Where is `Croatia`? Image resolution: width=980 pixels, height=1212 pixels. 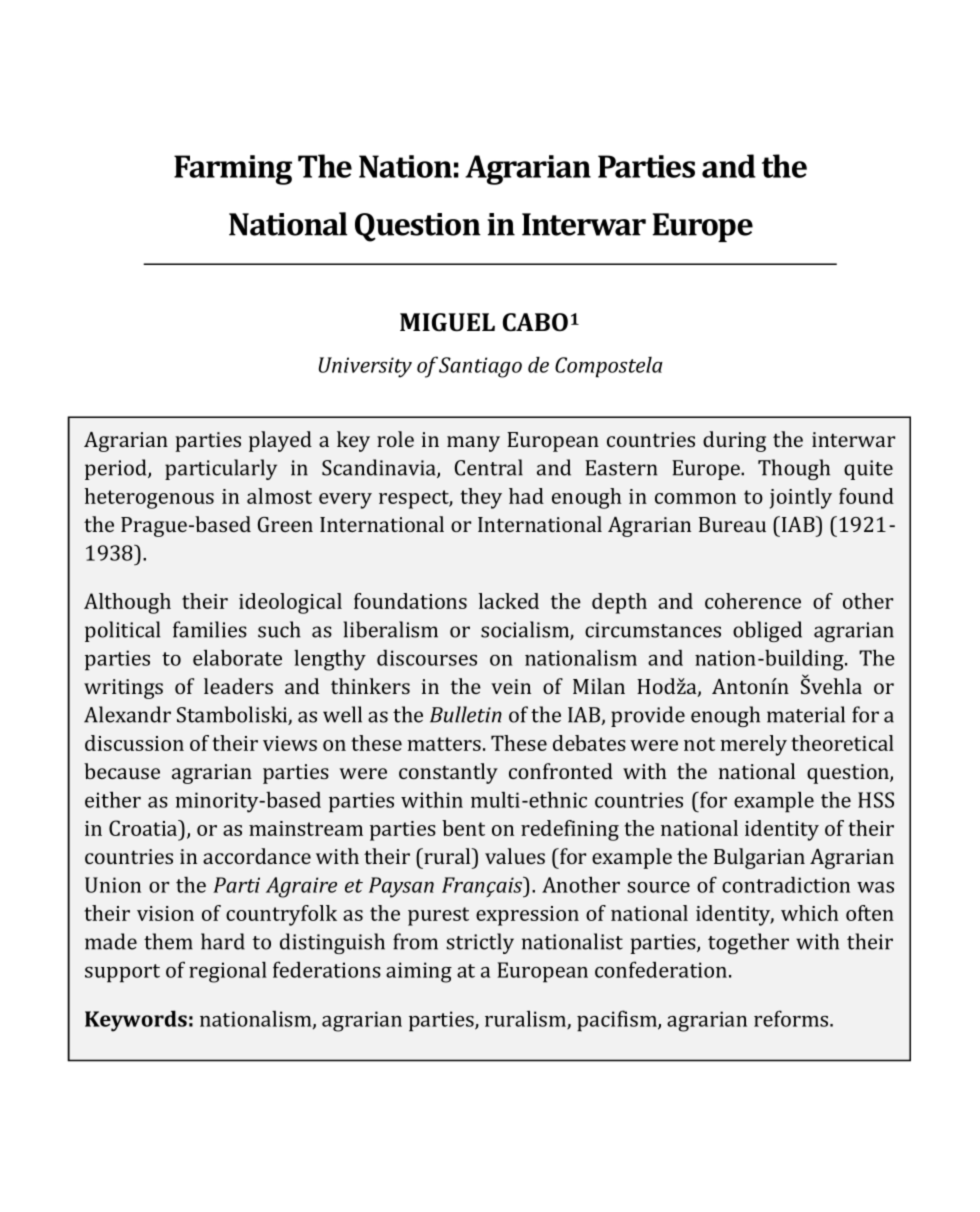 Croatia is located at coordinates (144, 828).
